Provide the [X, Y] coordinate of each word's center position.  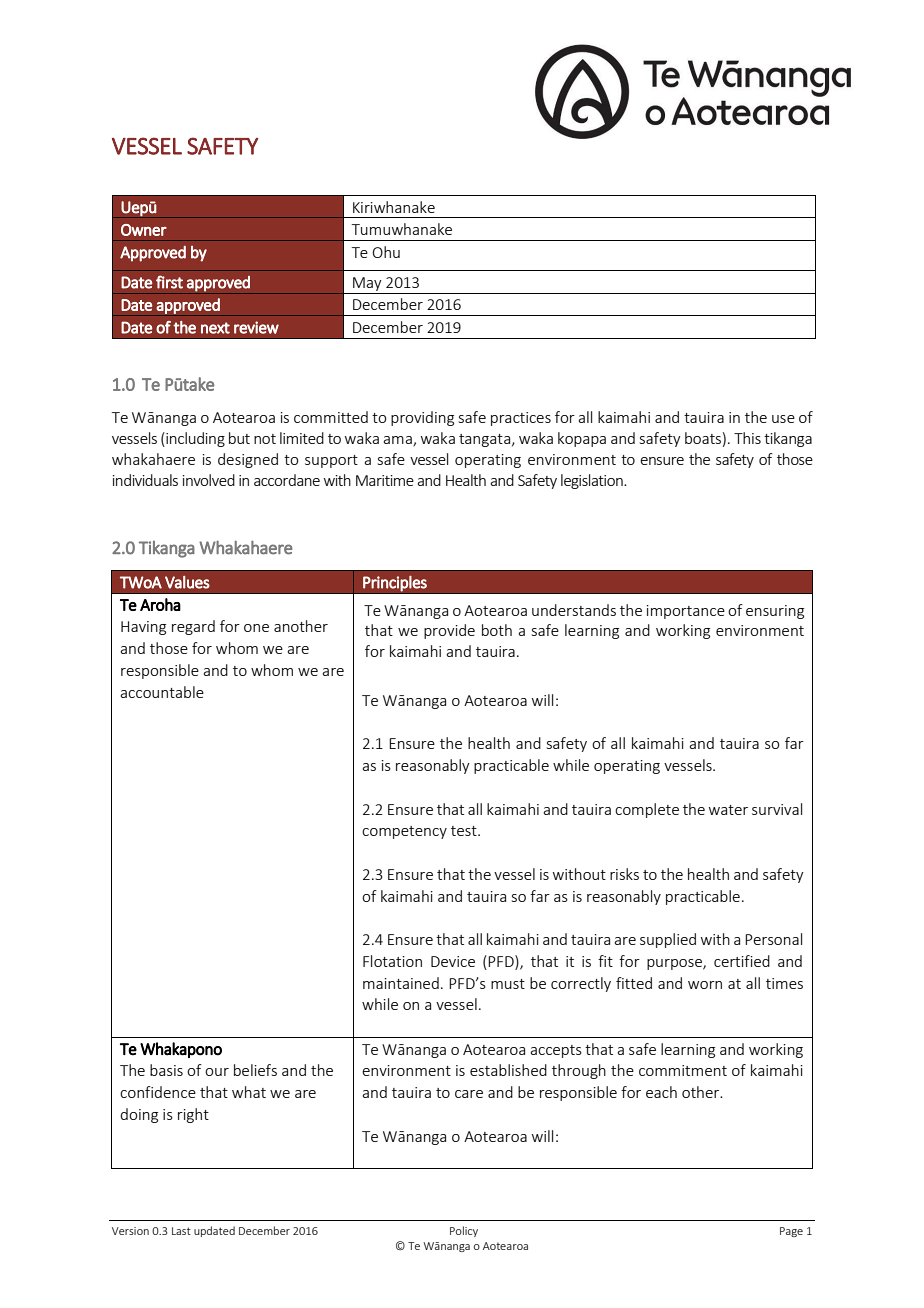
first [169, 282]
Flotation [392, 961]
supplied [668, 940]
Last [181, 1231]
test [465, 831]
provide [449, 631]
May [367, 284]
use [783, 419]
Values [187, 582]
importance [686, 612]
